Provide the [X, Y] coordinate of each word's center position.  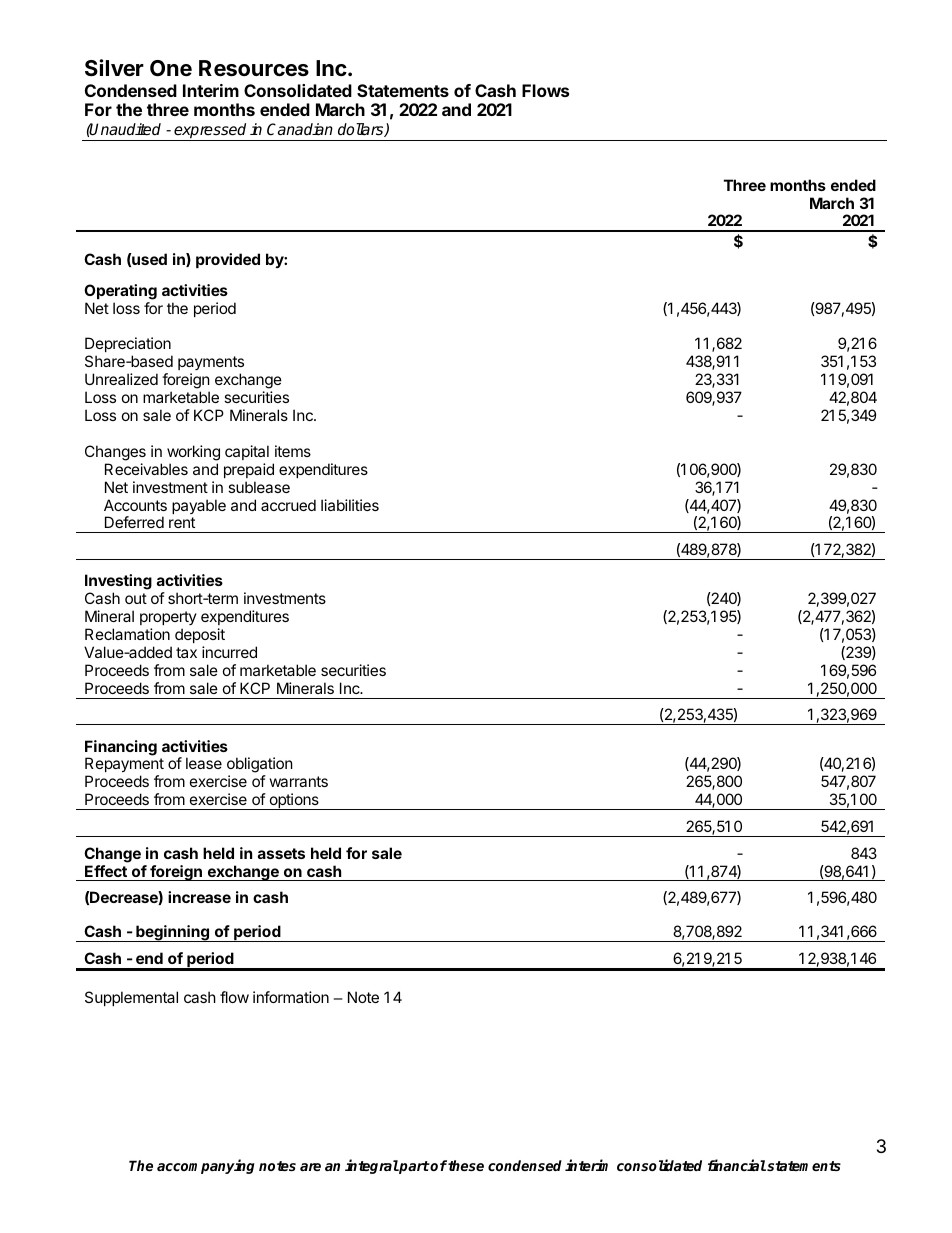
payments [211, 365]
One [171, 68]
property [168, 618]
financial [737, 1165]
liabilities [350, 505]
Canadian [300, 129]
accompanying [206, 1166]
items [293, 451]
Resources [254, 68]
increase [199, 897]
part [414, 1167]
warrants [299, 781]
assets [281, 853]
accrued [288, 505]
